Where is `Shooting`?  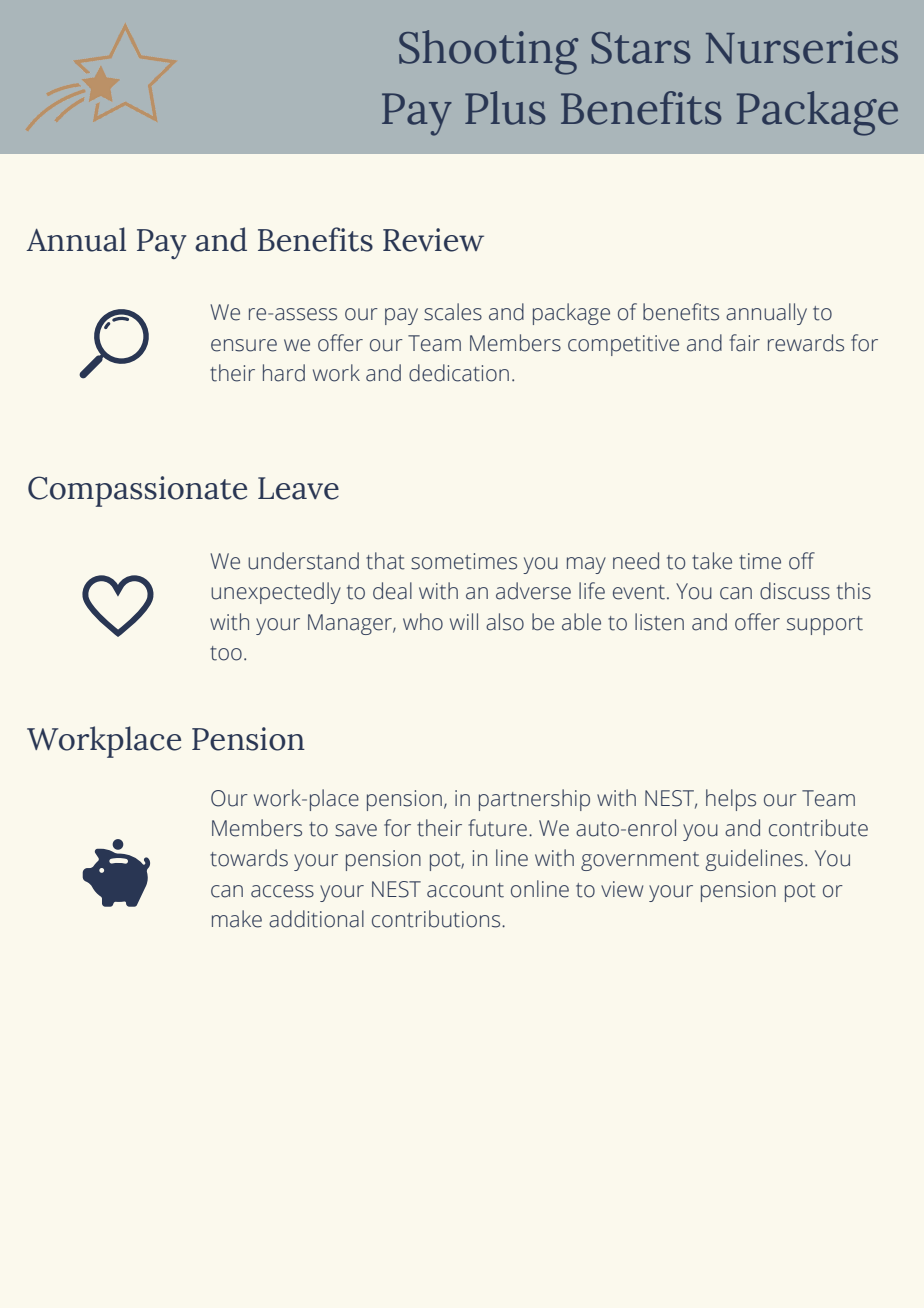 Shooting is located at coordinates (488, 52).
